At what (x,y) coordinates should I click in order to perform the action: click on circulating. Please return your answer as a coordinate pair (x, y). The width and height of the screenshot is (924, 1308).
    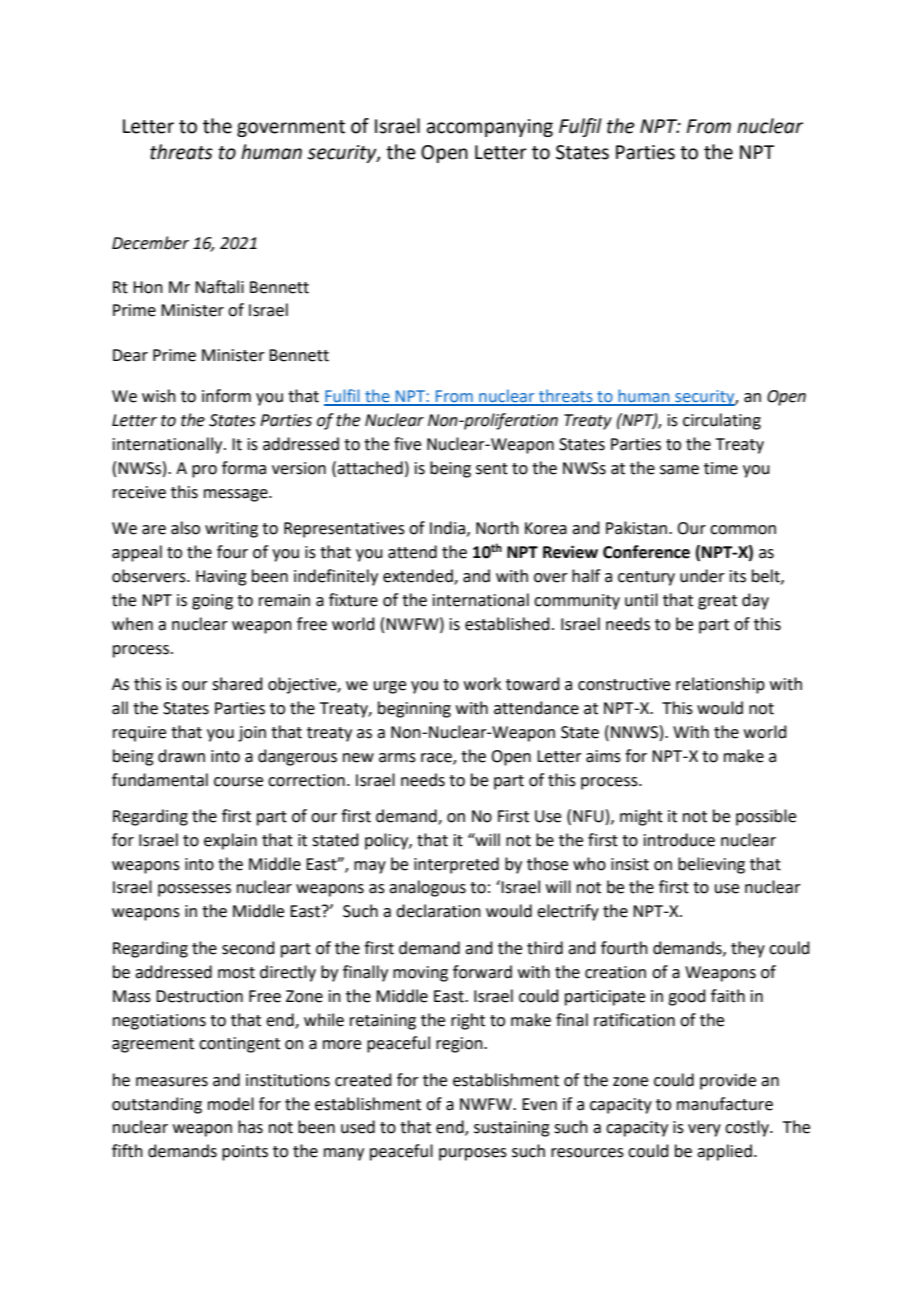
    Looking at the image, I should click on (722, 421).
